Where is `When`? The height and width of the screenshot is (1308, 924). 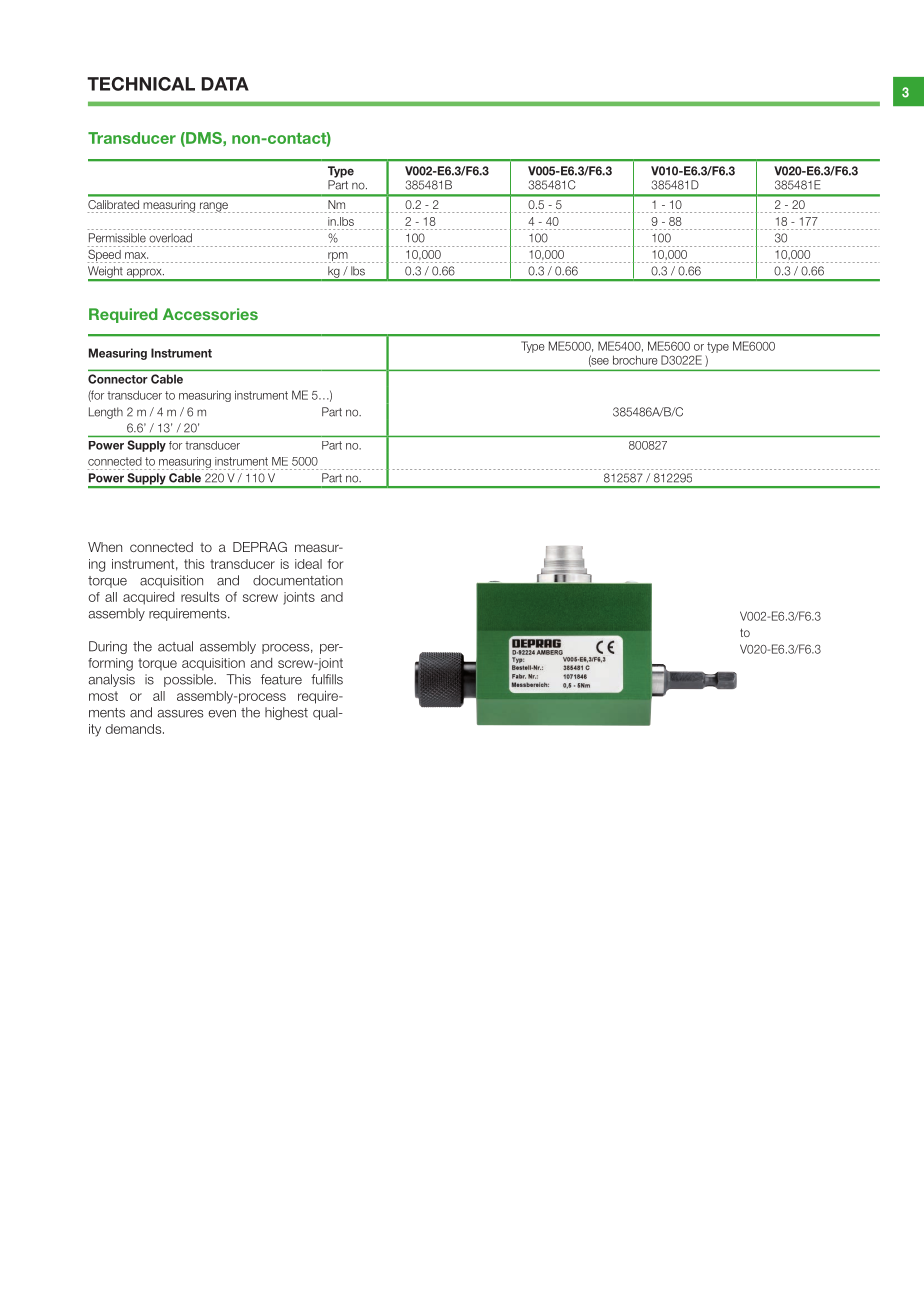
When is located at coordinates (105, 547).
